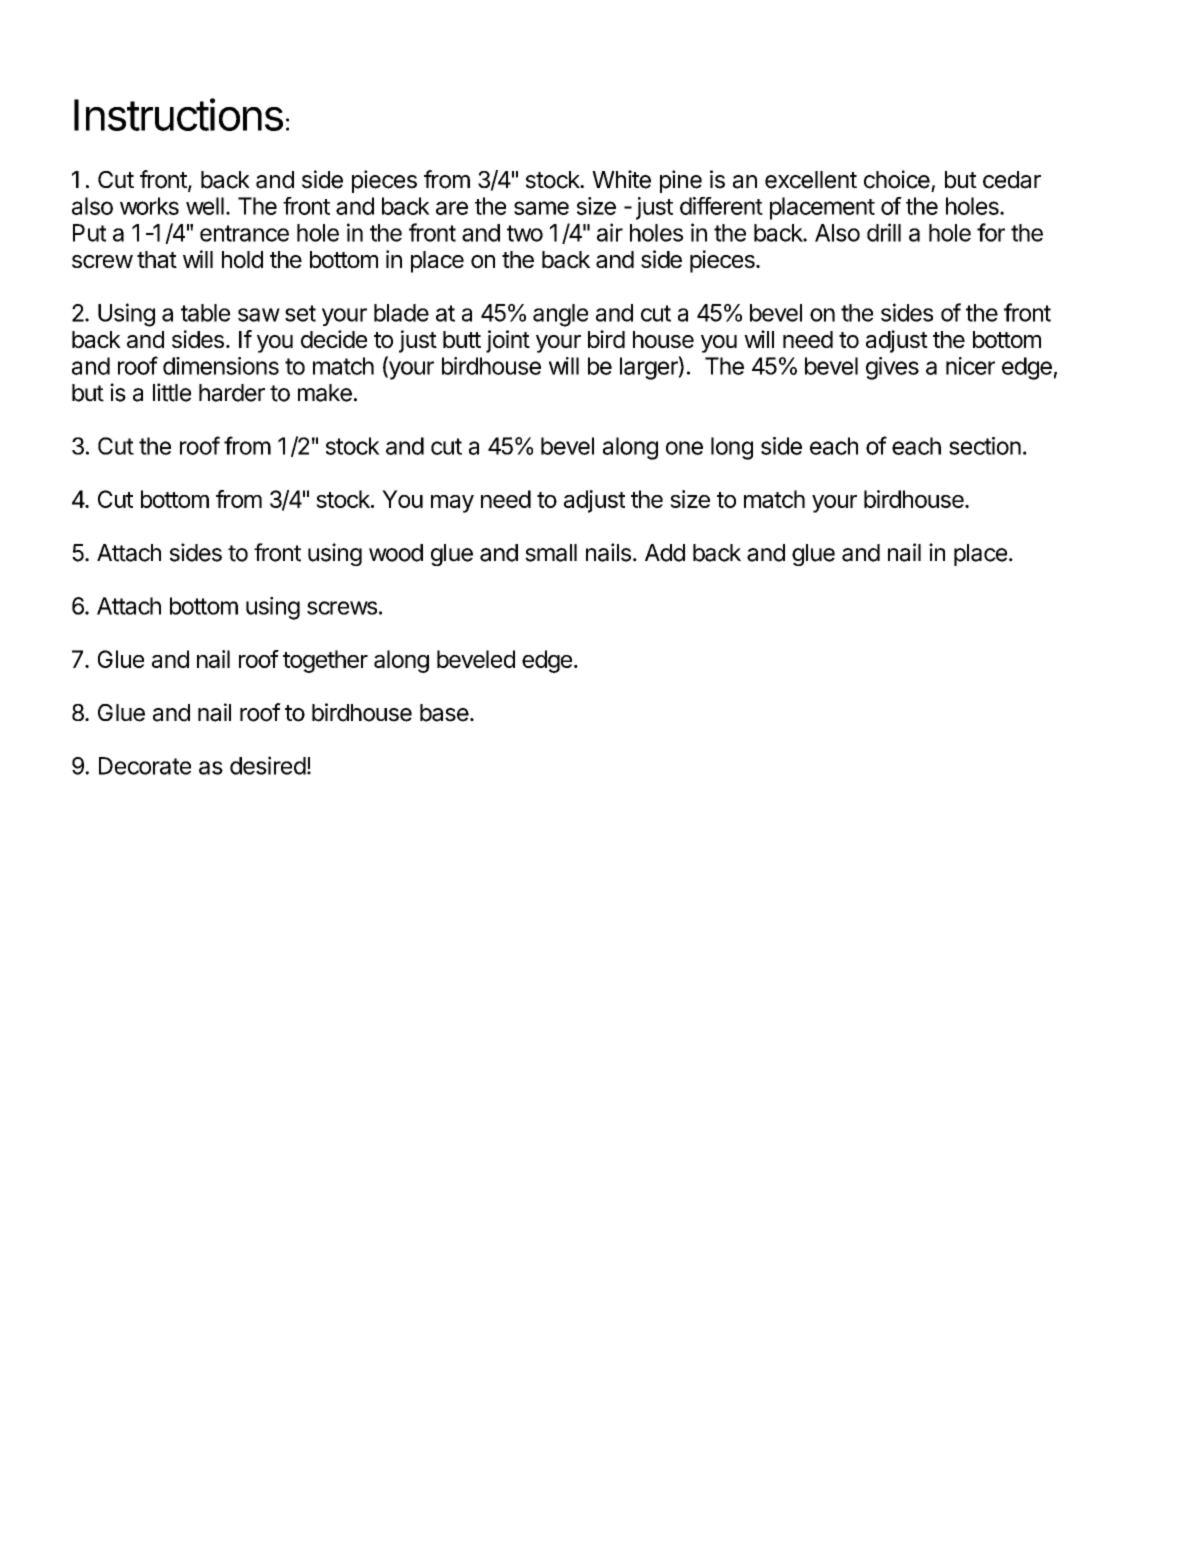 The image size is (1193, 1543). Describe the element at coordinates (541, 208) in the image. I see `same` at that location.
